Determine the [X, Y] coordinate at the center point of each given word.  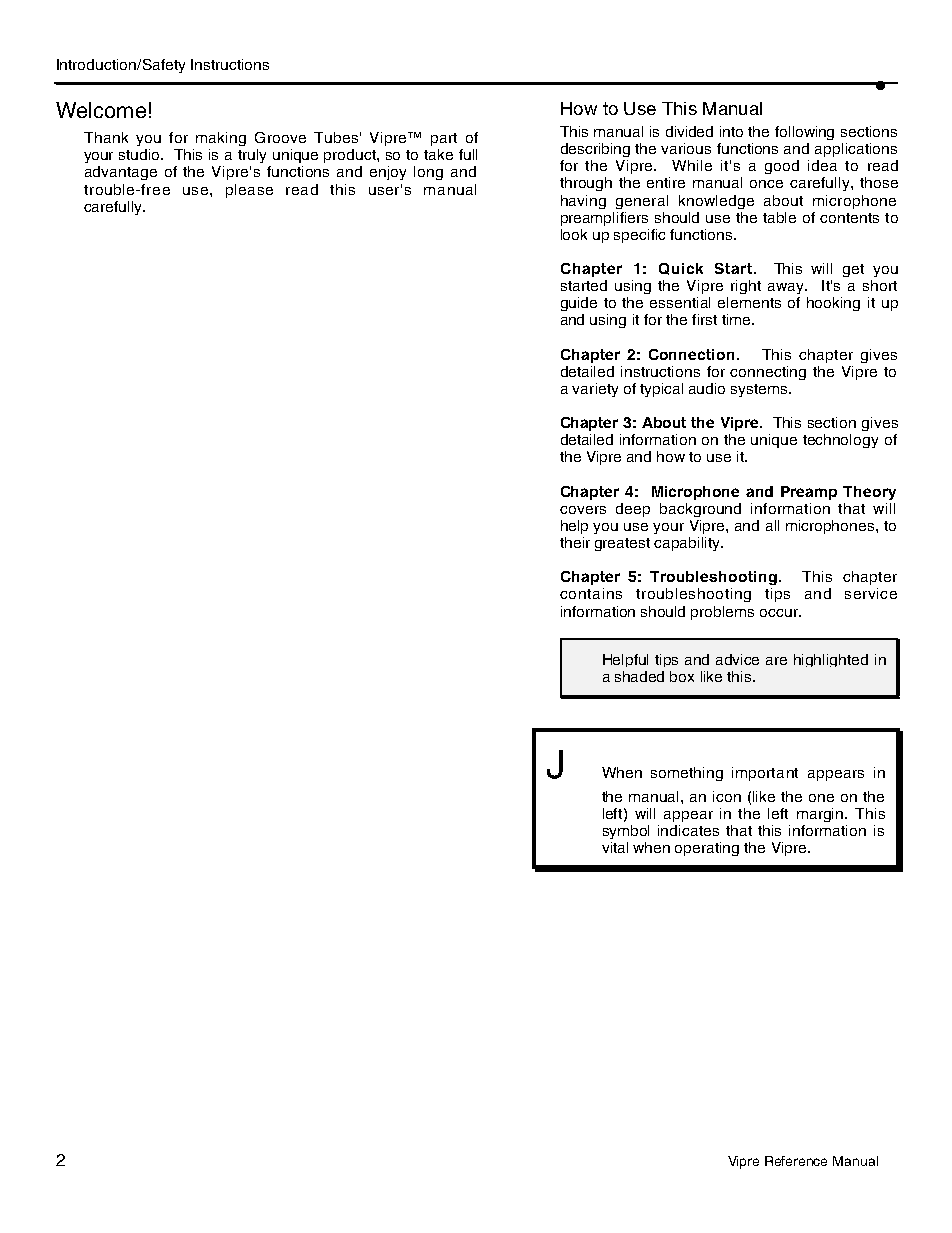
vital [615, 847]
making [221, 139]
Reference [796, 1161]
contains [591, 593]
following [804, 133]
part [444, 139]
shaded [639, 676]
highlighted [831, 660]
